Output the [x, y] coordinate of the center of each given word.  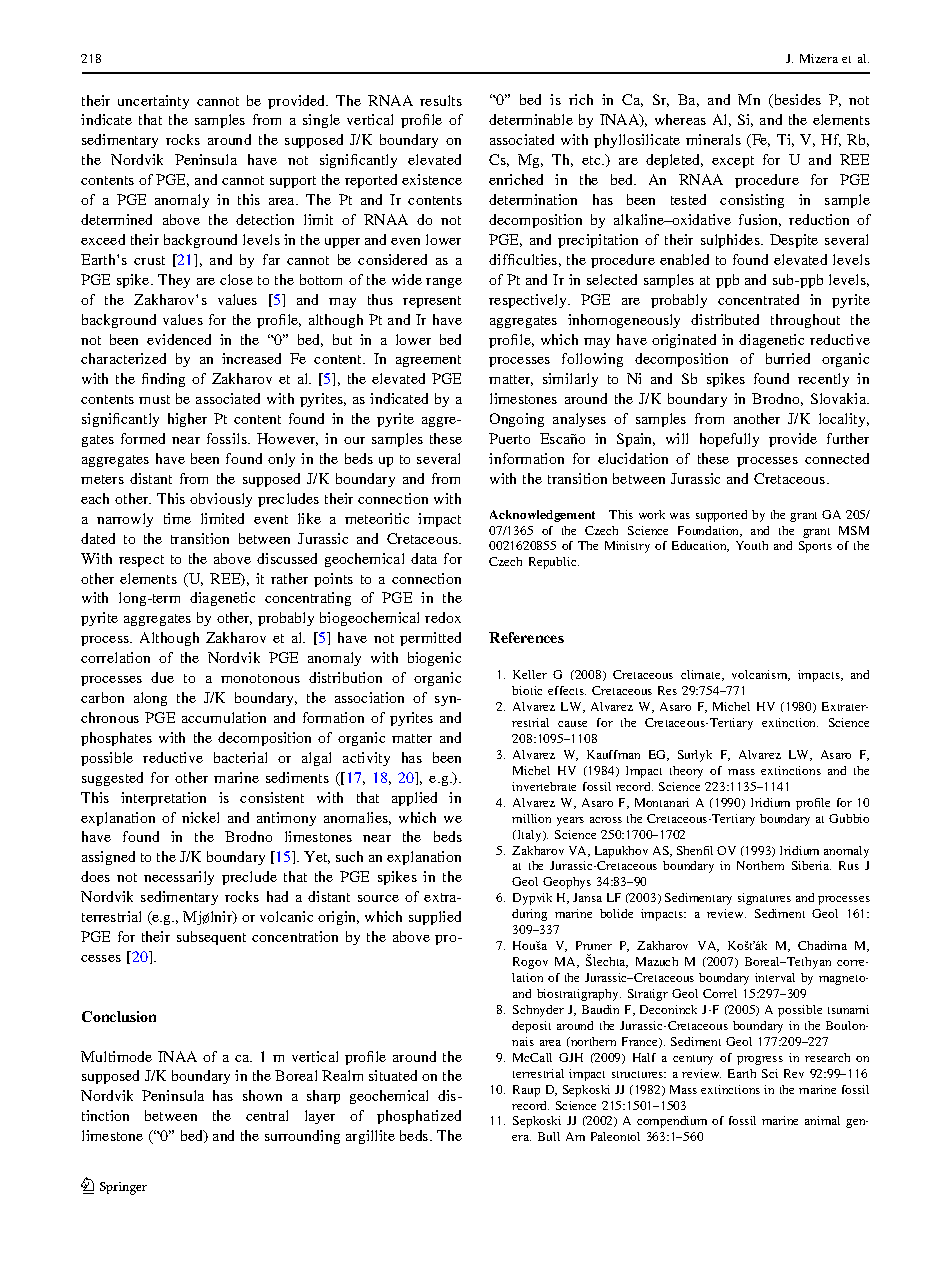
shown [262, 1095]
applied [414, 799]
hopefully [729, 440]
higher [187, 420]
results [441, 100]
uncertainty [153, 102]
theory [686, 772]
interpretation [163, 799]
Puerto [509, 438]
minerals [713, 139]
